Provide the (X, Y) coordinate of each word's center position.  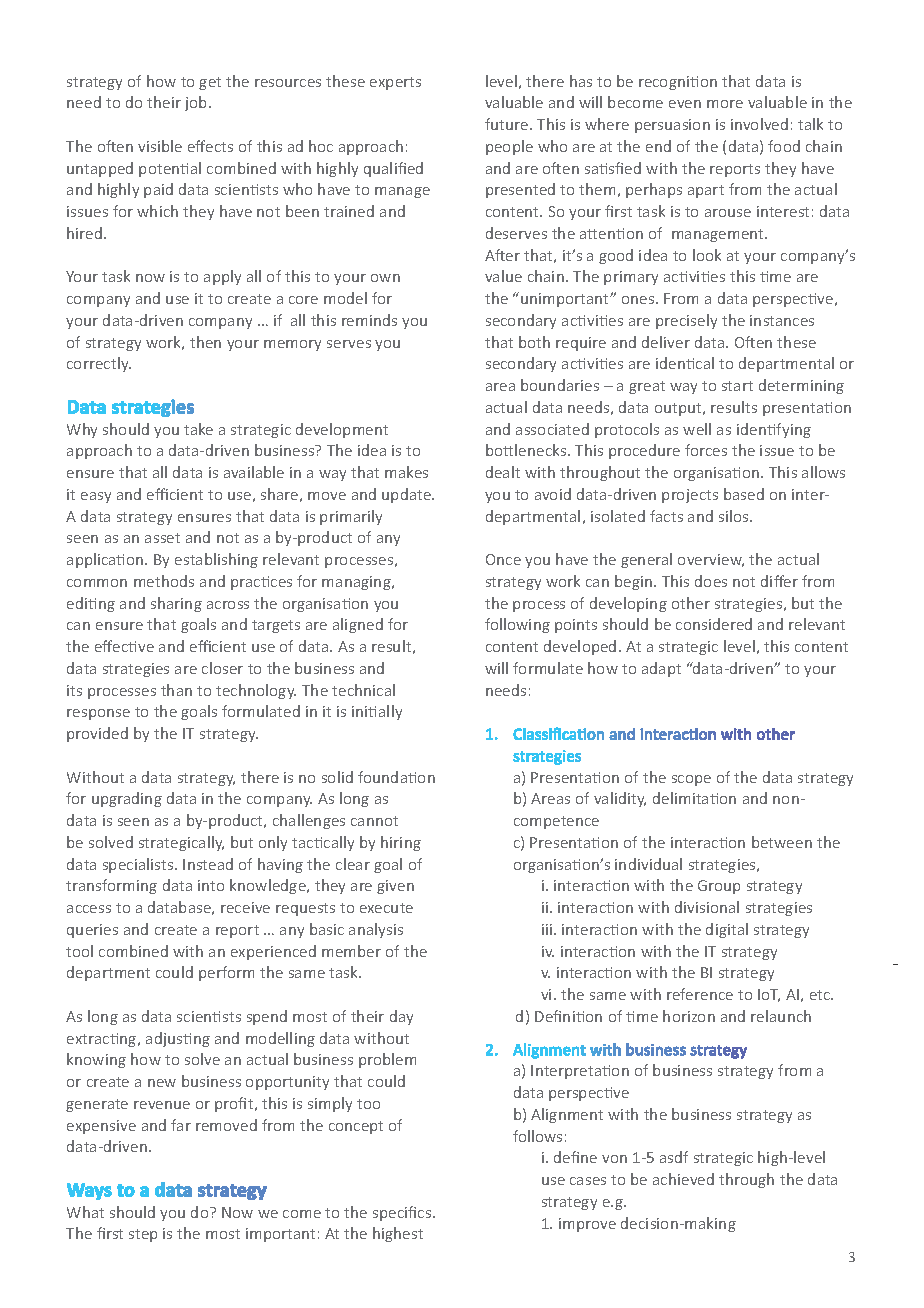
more (725, 104)
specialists (139, 865)
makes (406, 472)
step (143, 1235)
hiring (401, 843)
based (744, 494)
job (197, 103)
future (508, 124)
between (782, 842)
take (198, 429)
